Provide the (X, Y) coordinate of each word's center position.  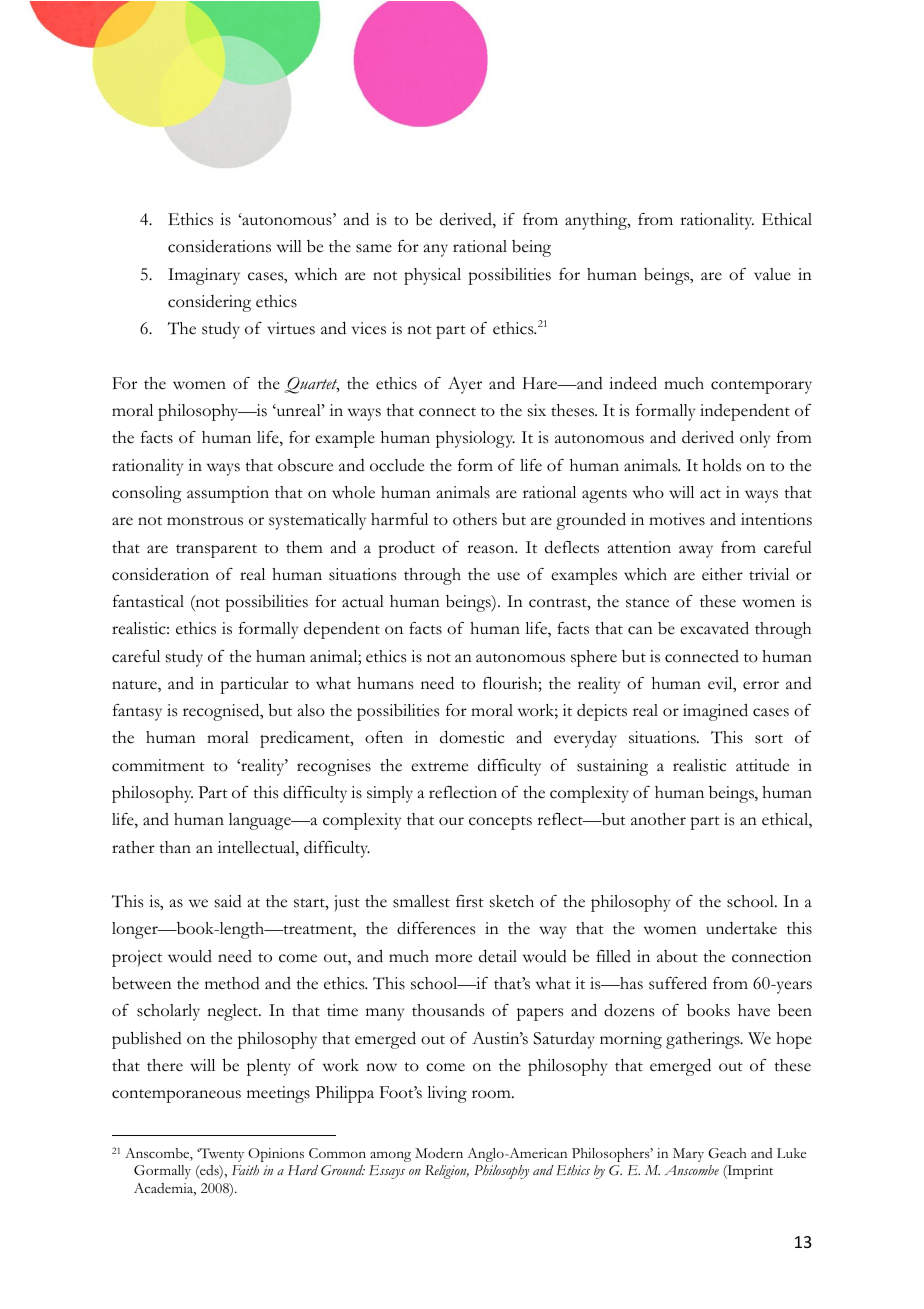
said (228, 901)
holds (722, 465)
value (772, 274)
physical (432, 276)
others (475, 519)
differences (436, 928)
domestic (472, 737)
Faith (245, 1170)
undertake (741, 928)
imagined (715, 712)
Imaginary (204, 276)
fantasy (137, 712)
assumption (228, 494)
